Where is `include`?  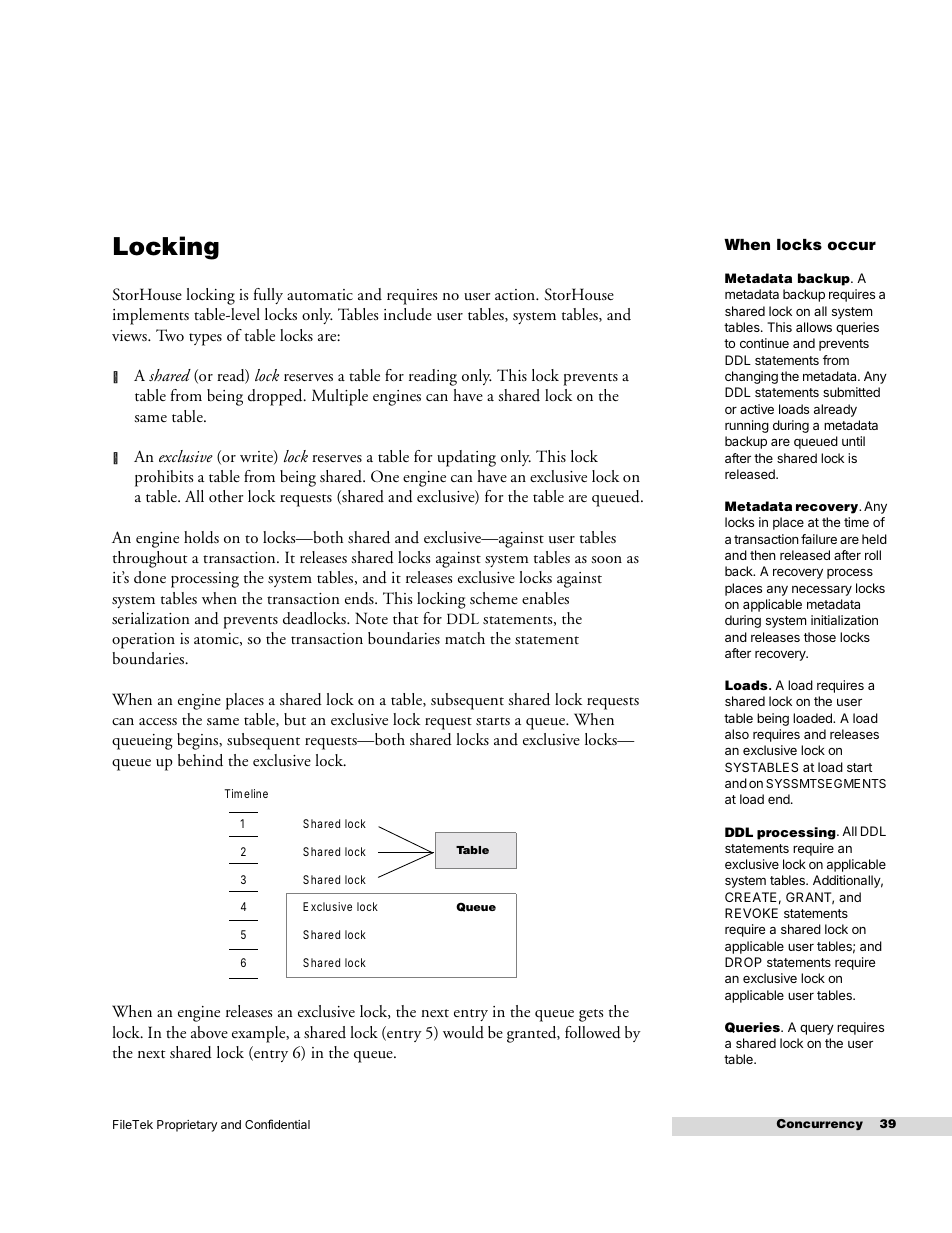
include is located at coordinates (408, 314).
